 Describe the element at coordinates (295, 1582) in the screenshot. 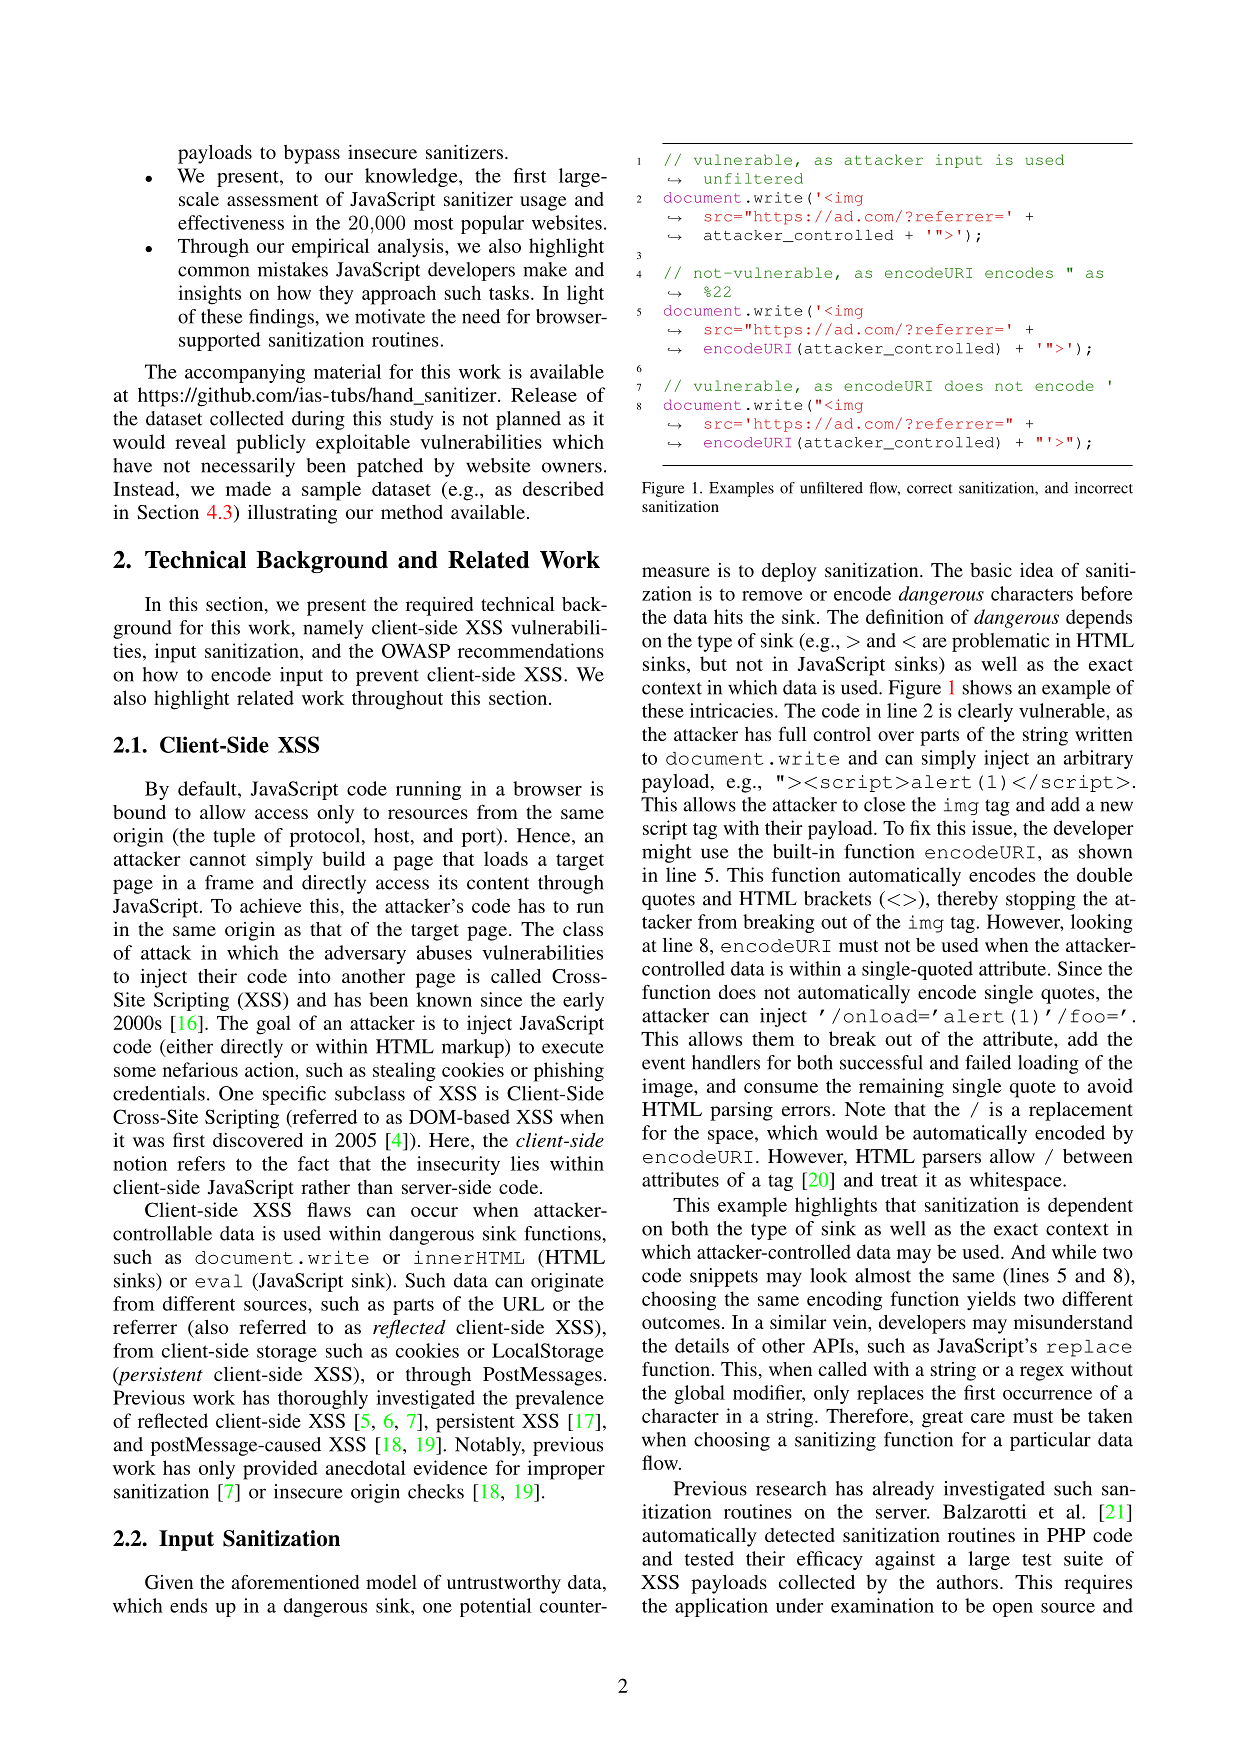

I see `aforementioned` at that location.
